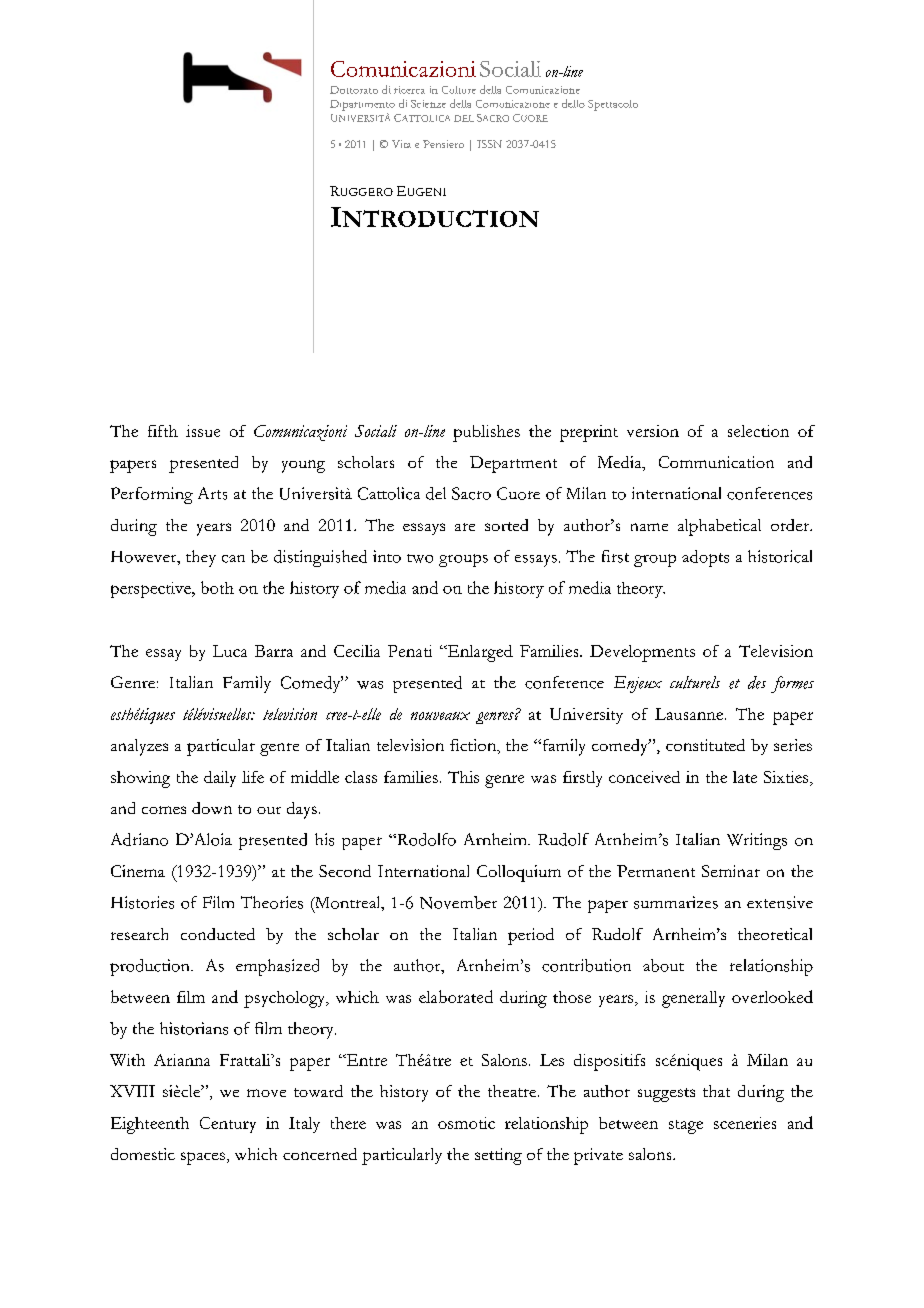  I want to click on Vita, so click(401, 144).
